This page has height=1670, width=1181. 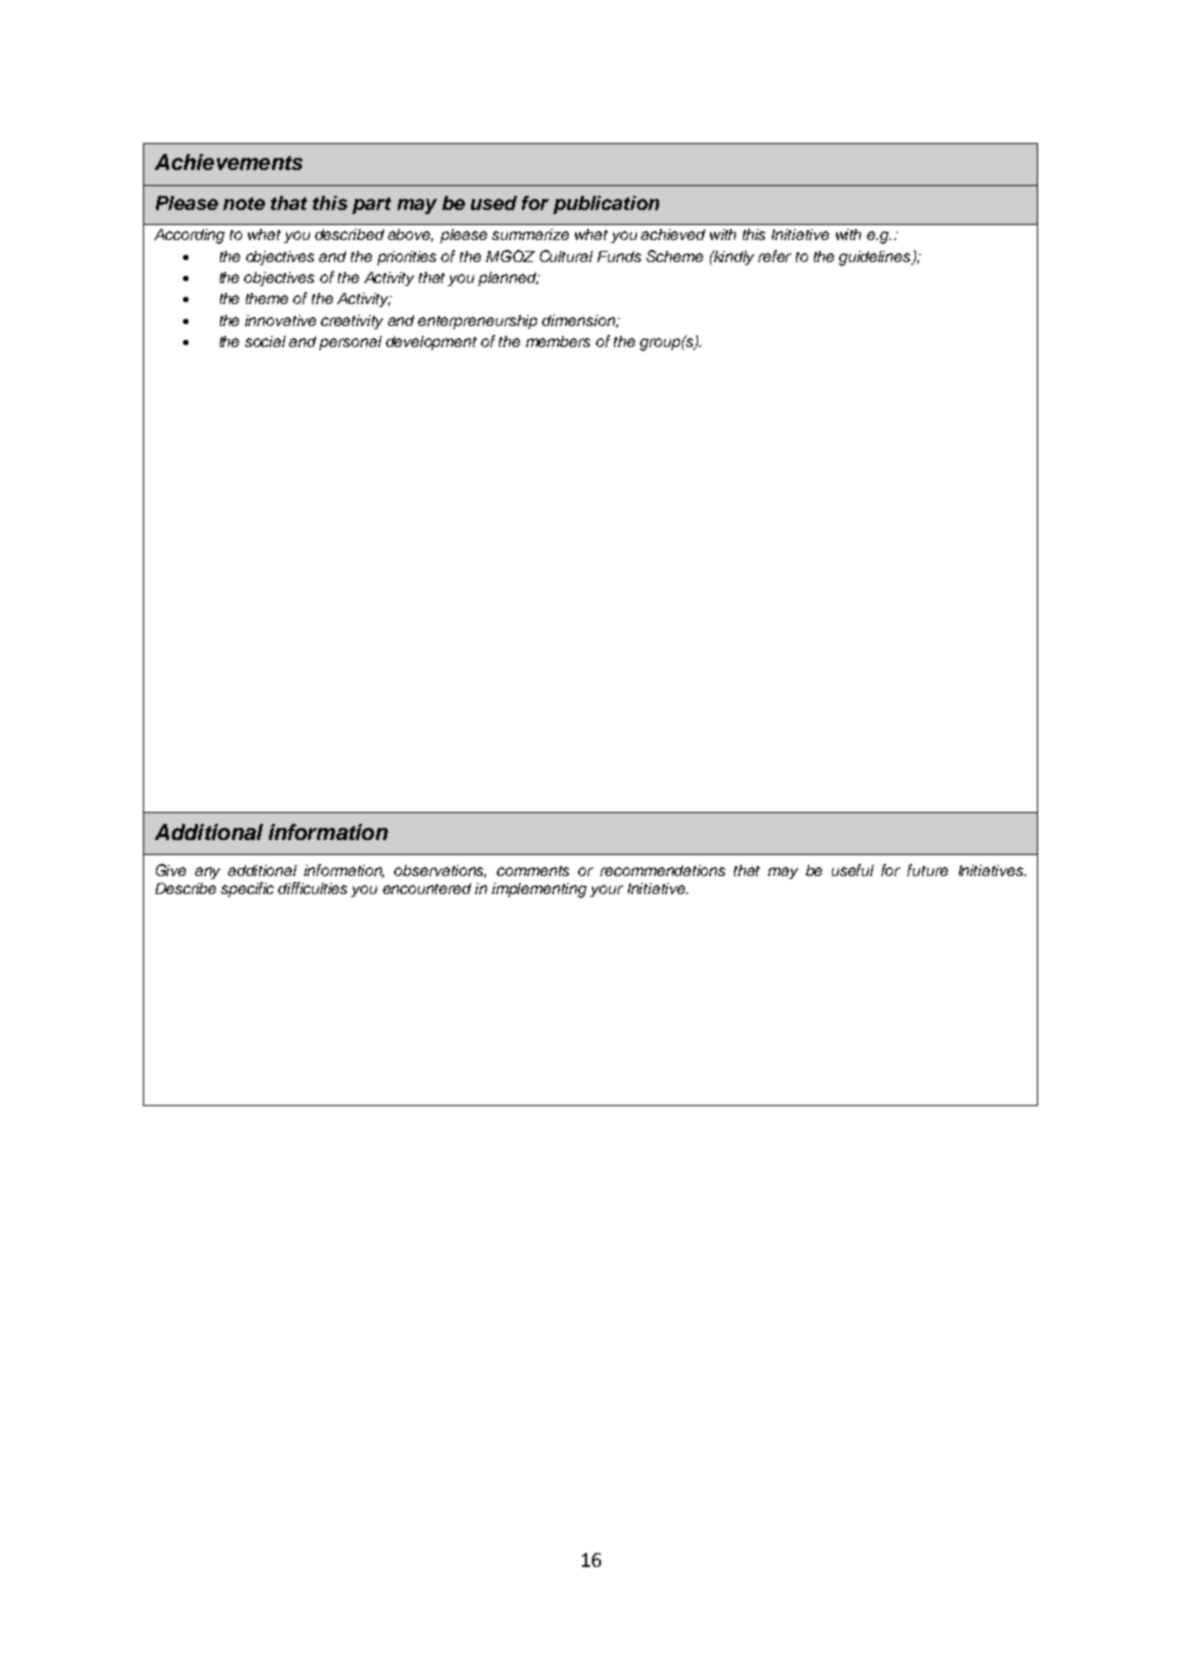 What do you see at coordinates (876, 258) in the page?
I see `guidelines` at bounding box center [876, 258].
